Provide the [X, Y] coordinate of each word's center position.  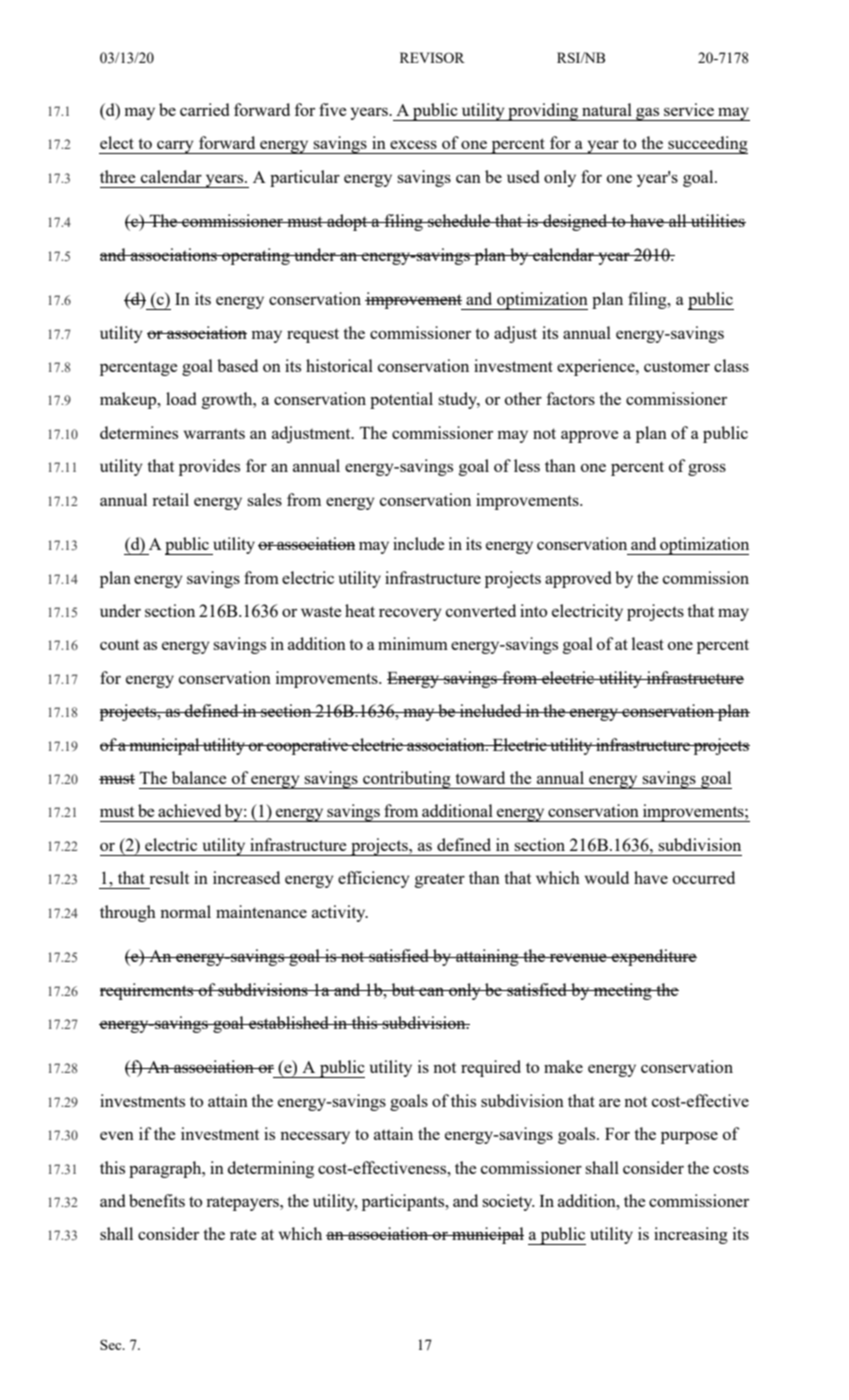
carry [175, 147]
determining [271, 1169]
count [119, 645]
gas [648, 114]
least [648, 643]
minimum [413, 643]
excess [413, 144]
